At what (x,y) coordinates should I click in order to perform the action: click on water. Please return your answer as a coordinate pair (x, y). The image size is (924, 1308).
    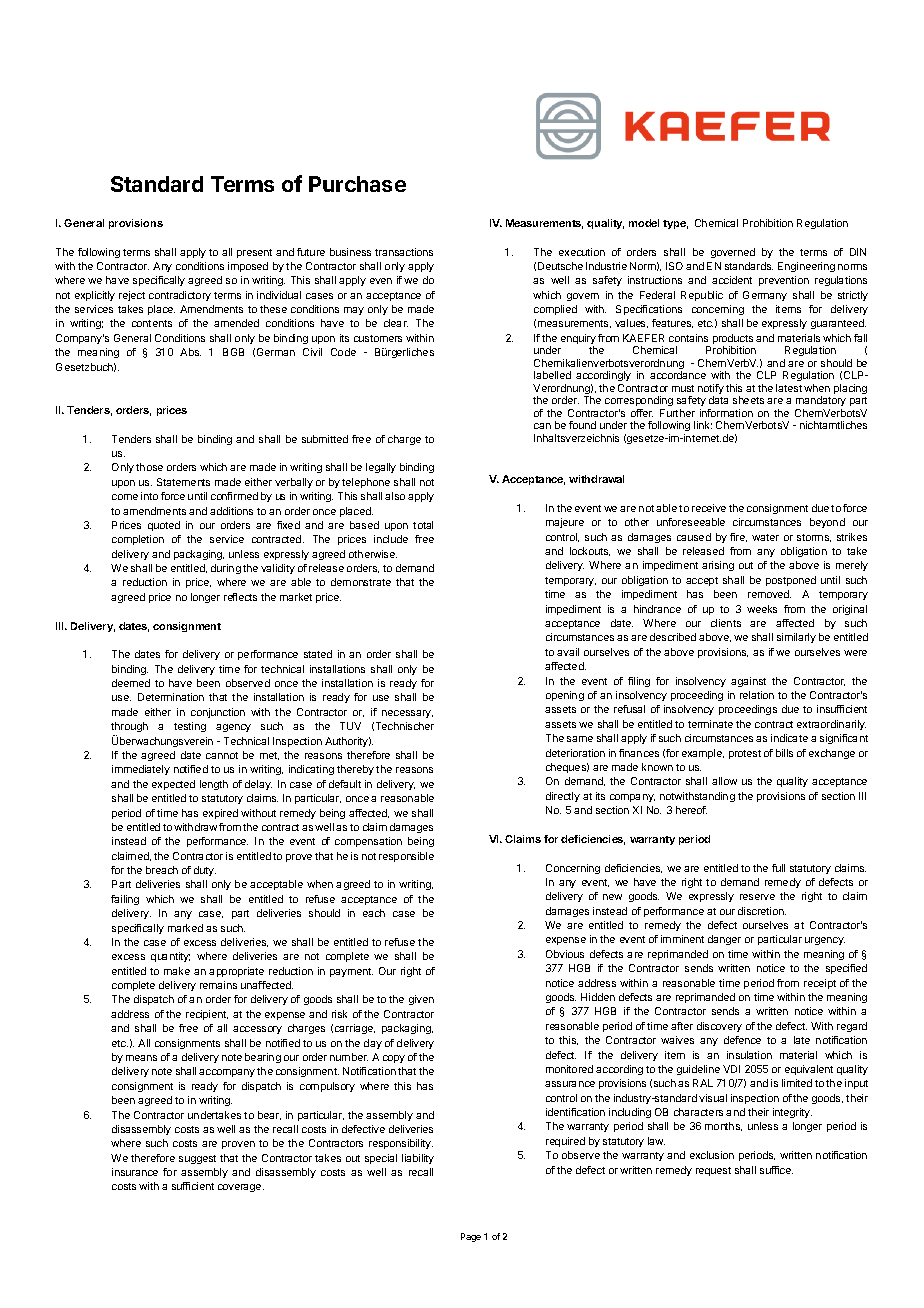
    Looking at the image, I should click on (765, 537).
